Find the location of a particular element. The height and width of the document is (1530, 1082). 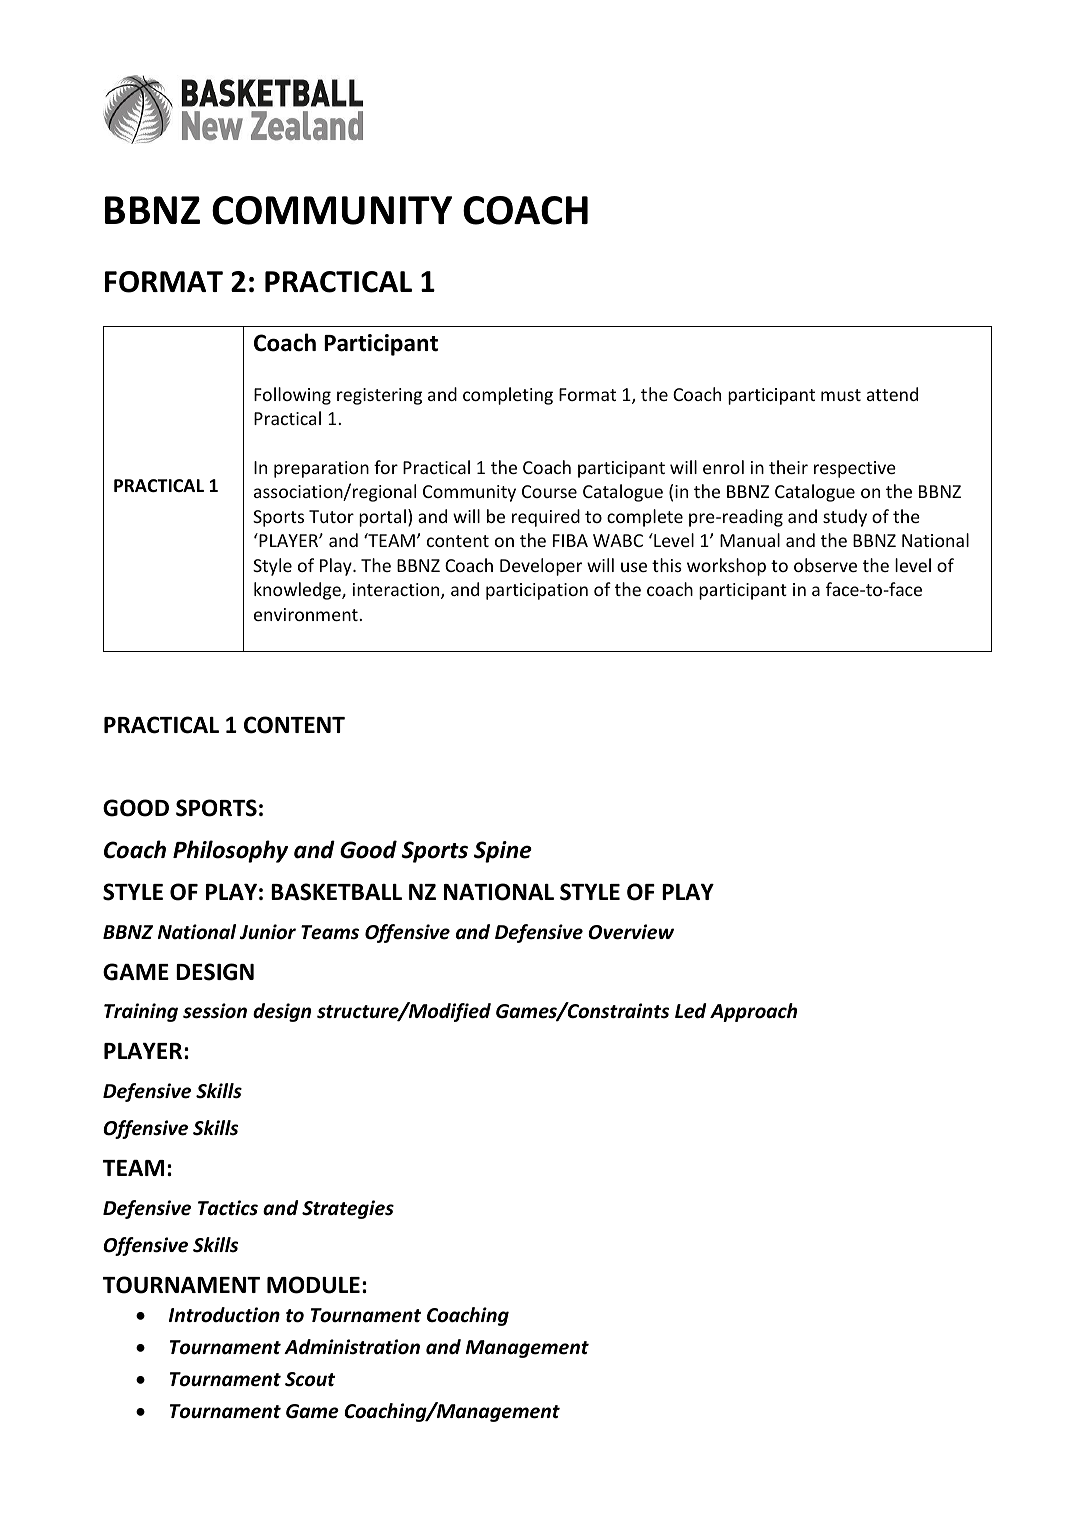

Approach is located at coordinates (753, 1012).
